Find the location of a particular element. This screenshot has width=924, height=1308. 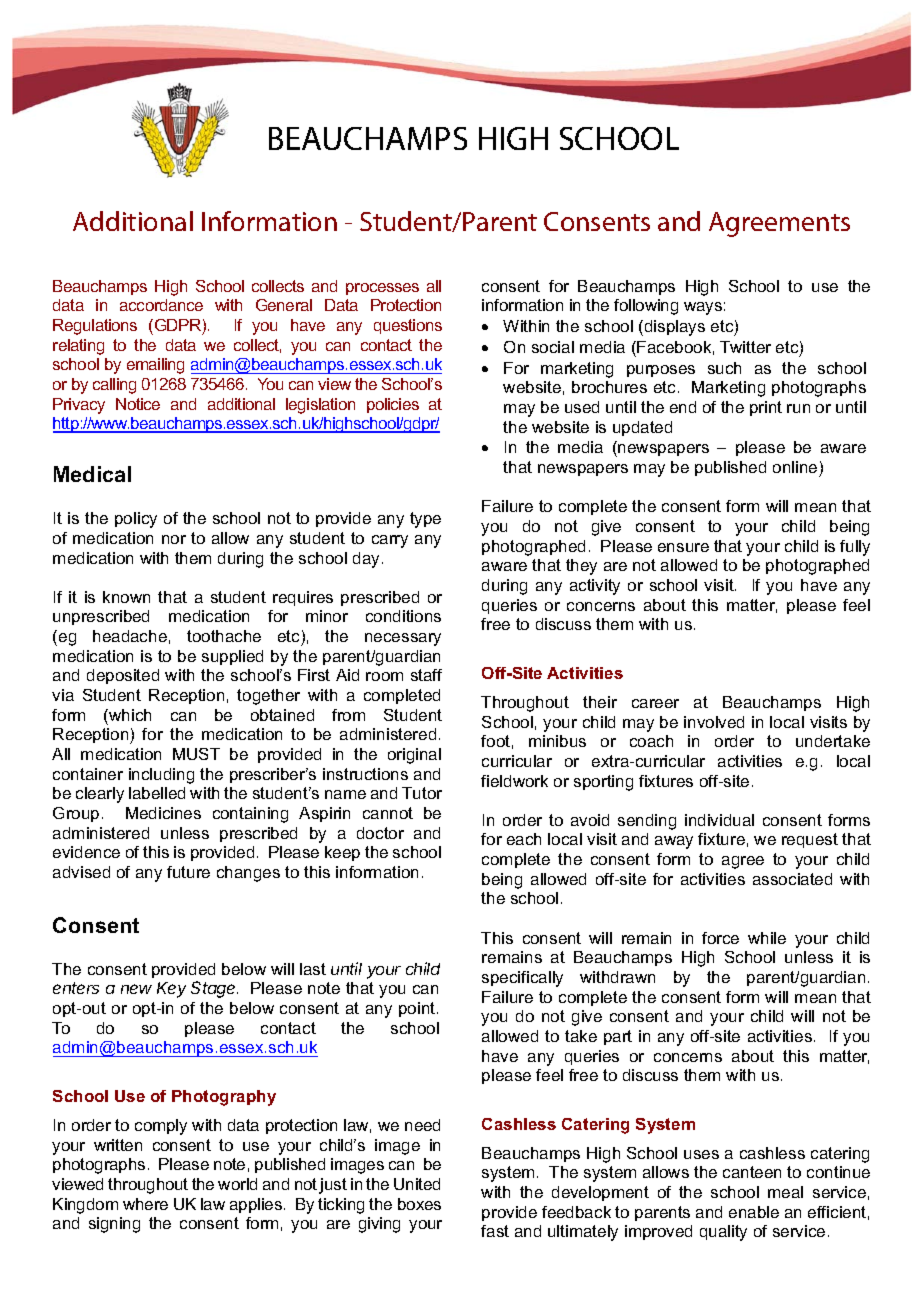

questions is located at coordinates (408, 326).
